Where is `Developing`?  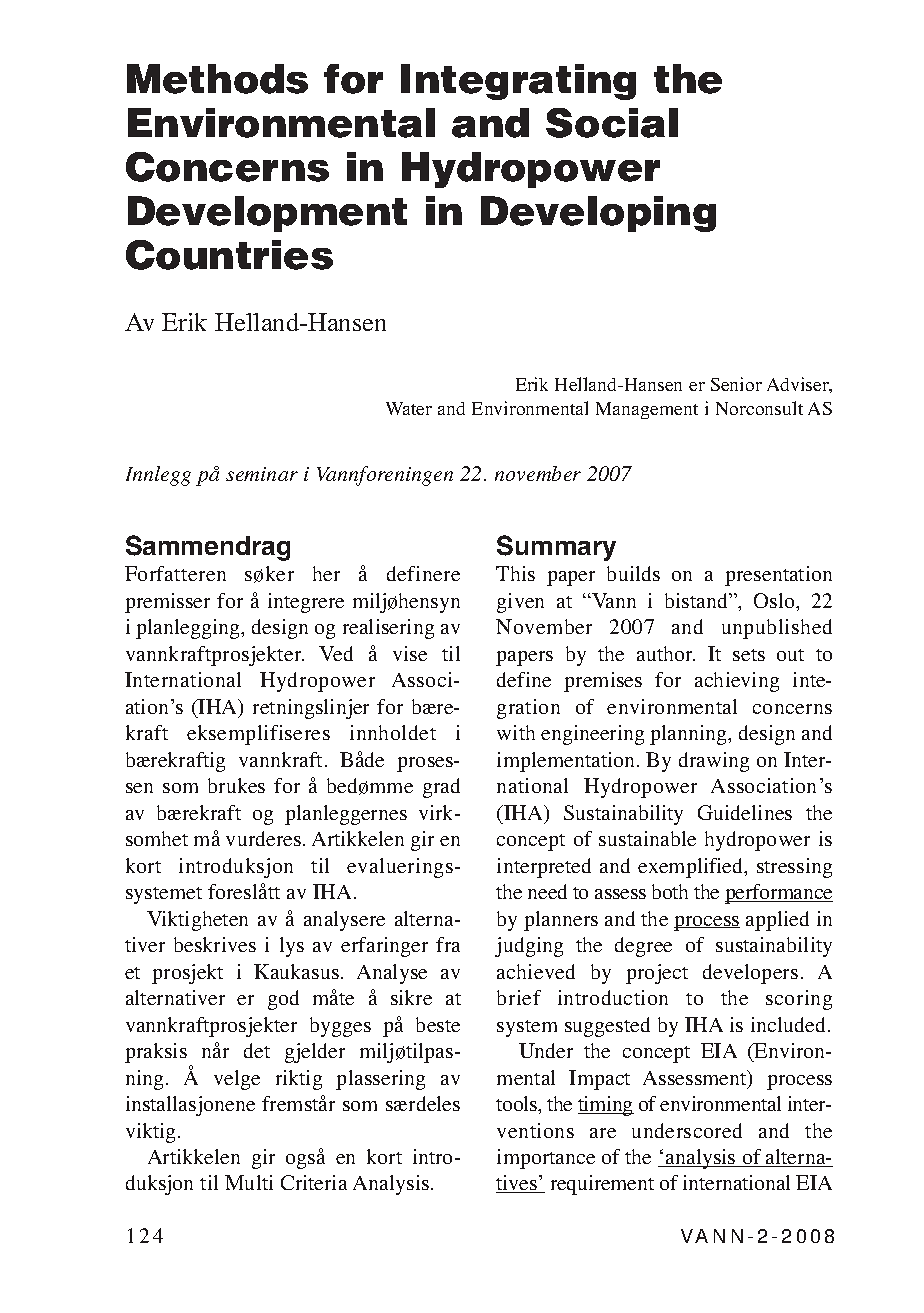 Developing is located at coordinates (598, 214).
